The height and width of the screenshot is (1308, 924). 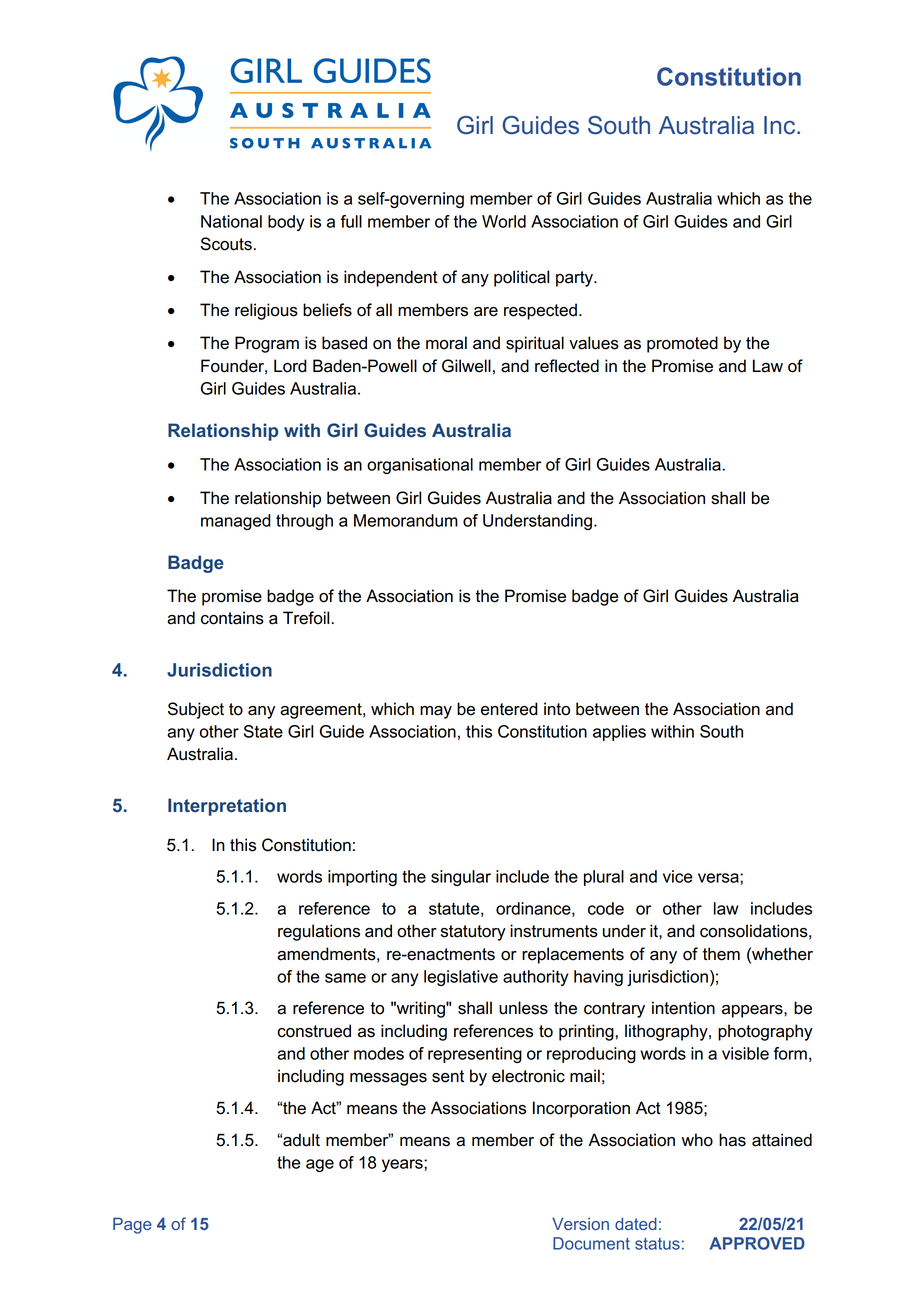 What do you see at coordinates (403, 1165) in the screenshot?
I see `years` at bounding box center [403, 1165].
